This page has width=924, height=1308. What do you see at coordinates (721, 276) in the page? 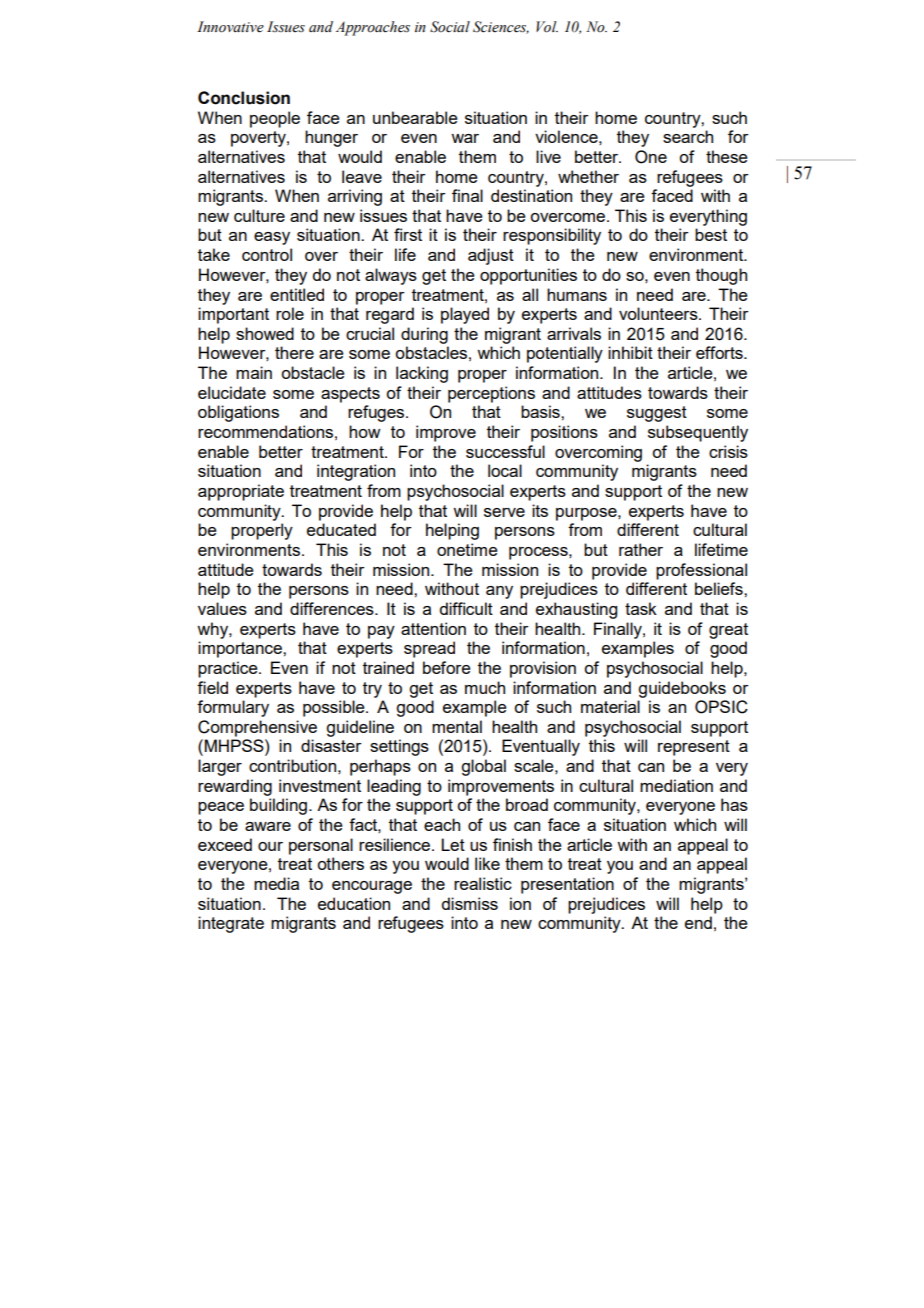
I see `though` at bounding box center [721, 276].
